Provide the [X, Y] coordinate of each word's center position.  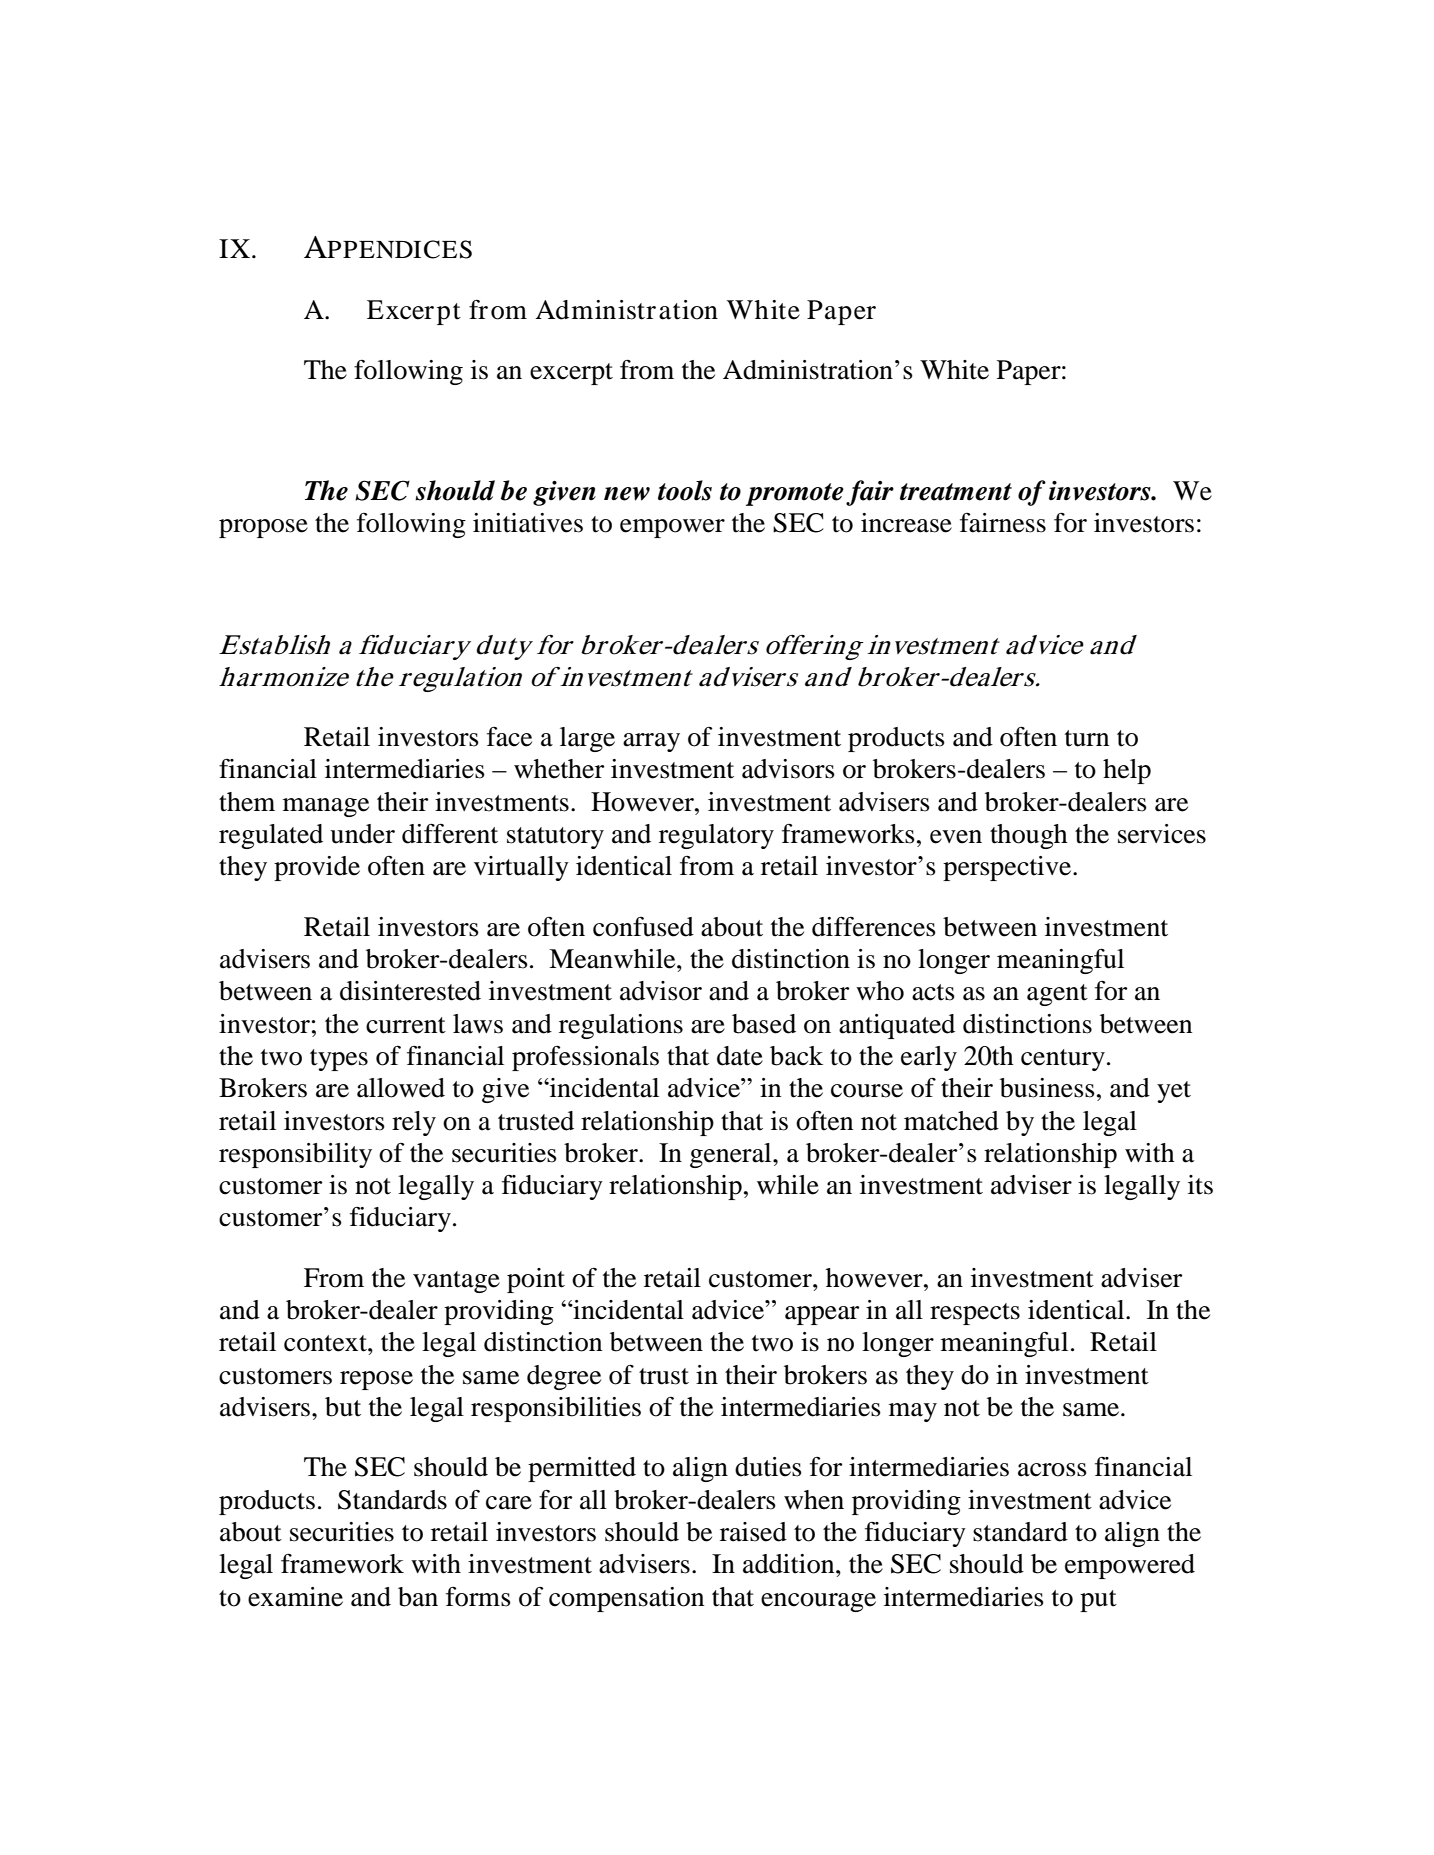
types [339, 1060]
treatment [956, 492]
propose [263, 528]
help [1127, 771]
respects [975, 1314]
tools [685, 490]
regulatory [716, 836]
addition [790, 1564]
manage [326, 807]
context [326, 1343]
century [1063, 1060]
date [740, 1056]
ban [418, 1597]
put [1098, 1601]
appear [822, 1315]
